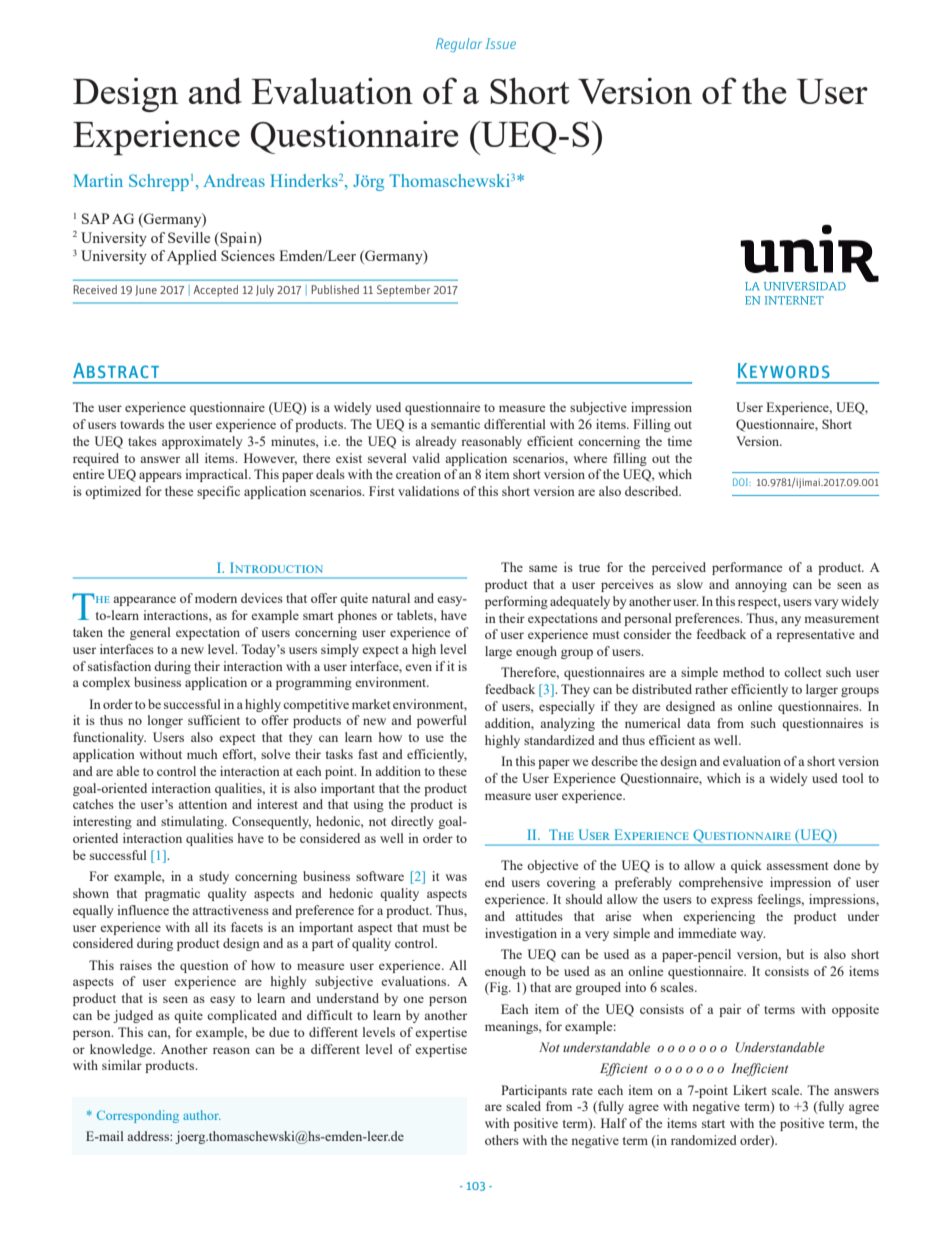 The width and height of the screenshot is (952, 1233). What do you see at coordinates (234, 180) in the screenshot?
I see `Andreas` at bounding box center [234, 180].
